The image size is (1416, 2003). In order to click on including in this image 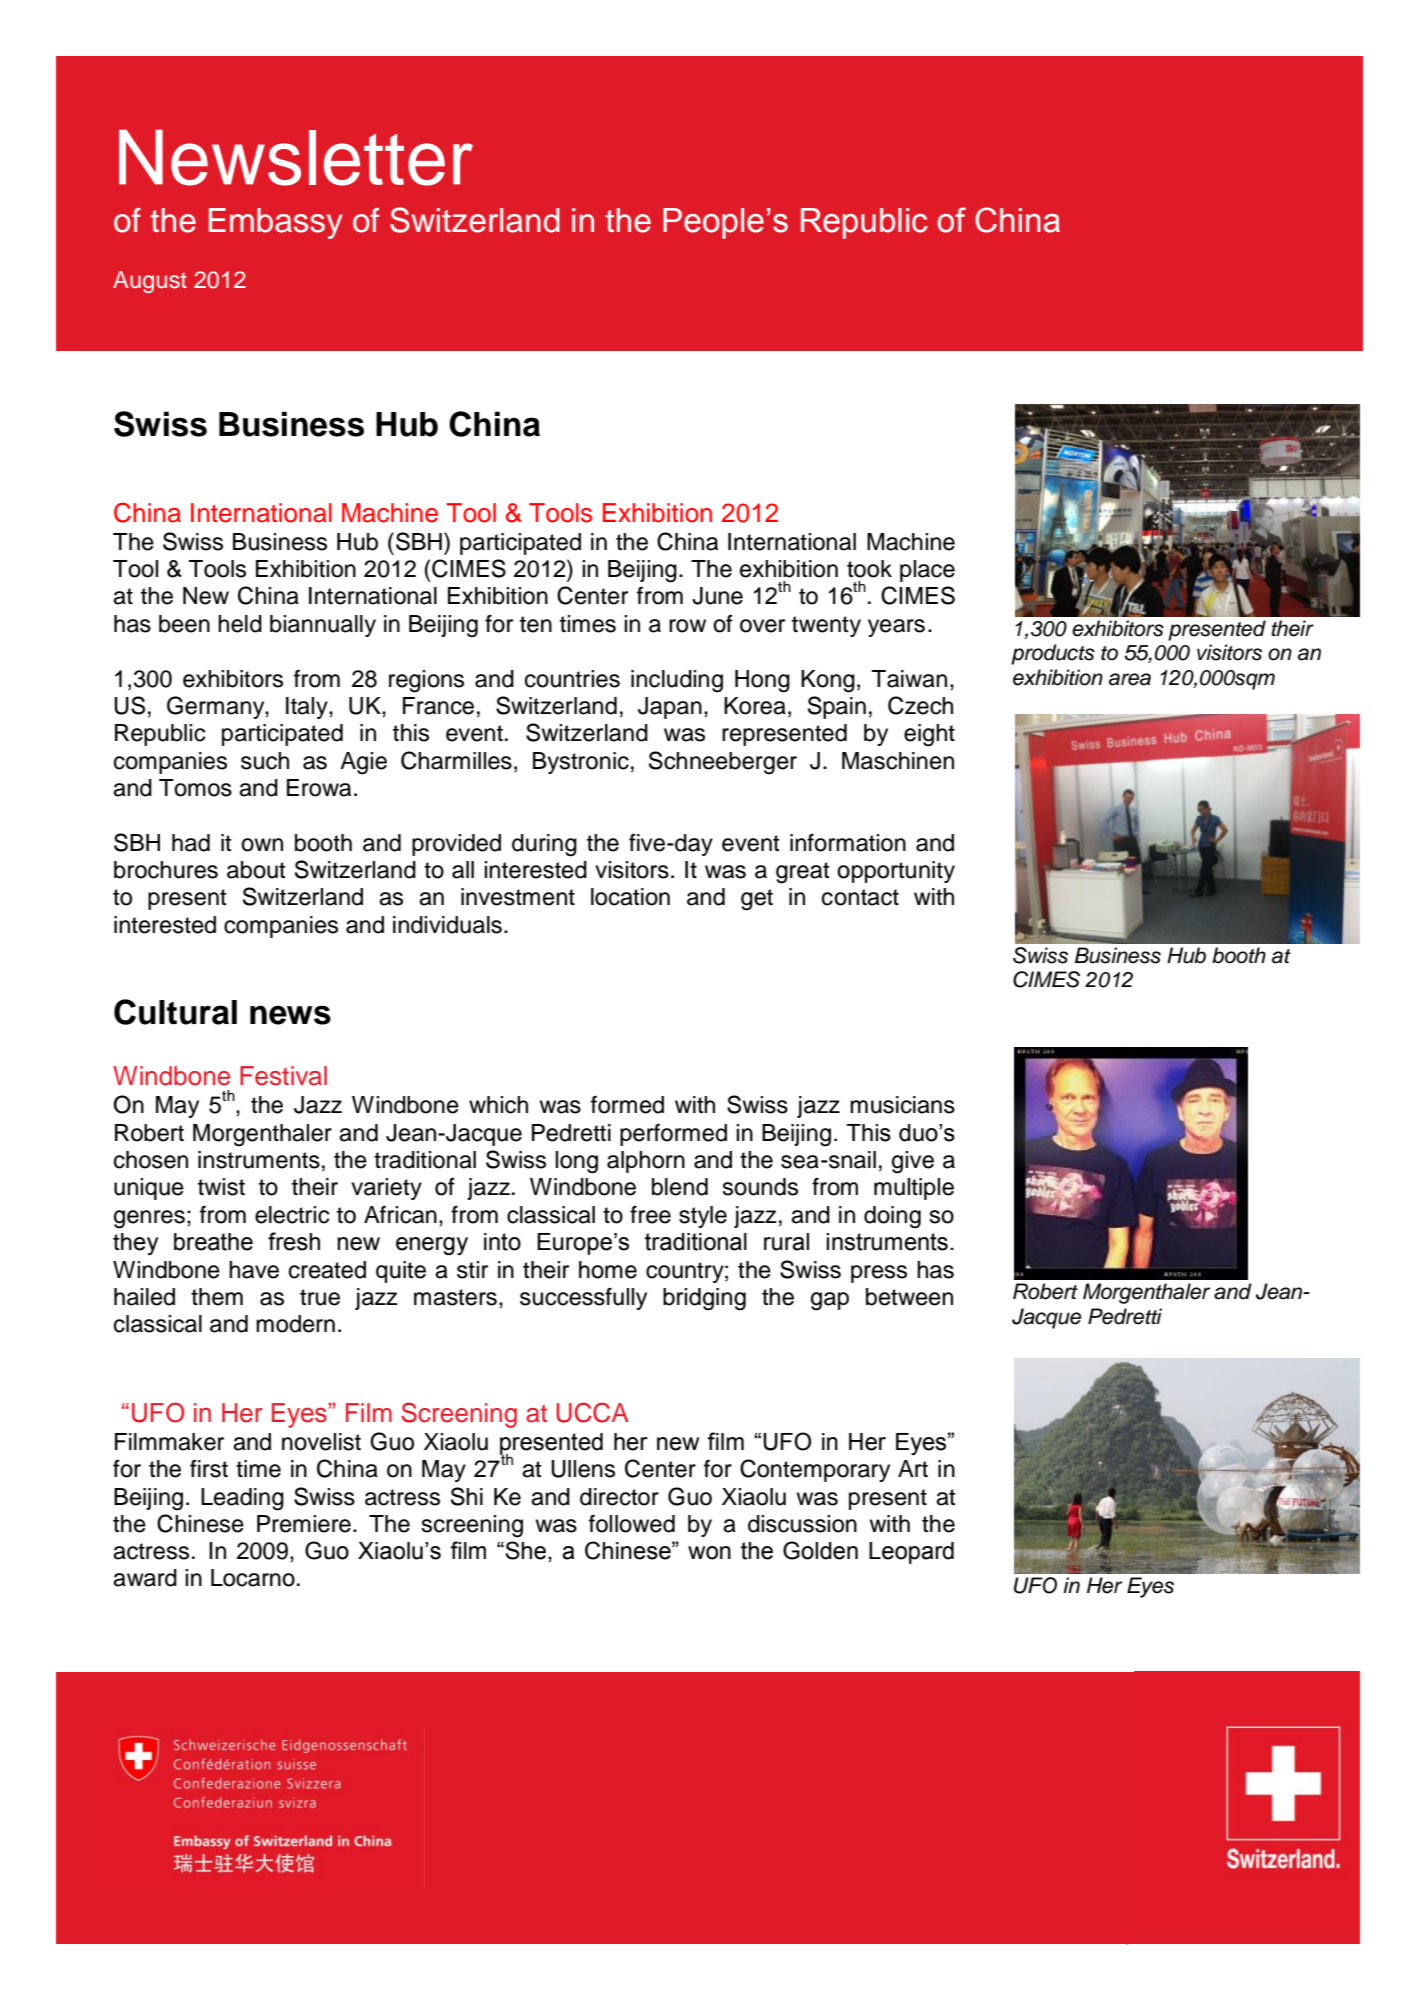, I will do `click(677, 681)`.
